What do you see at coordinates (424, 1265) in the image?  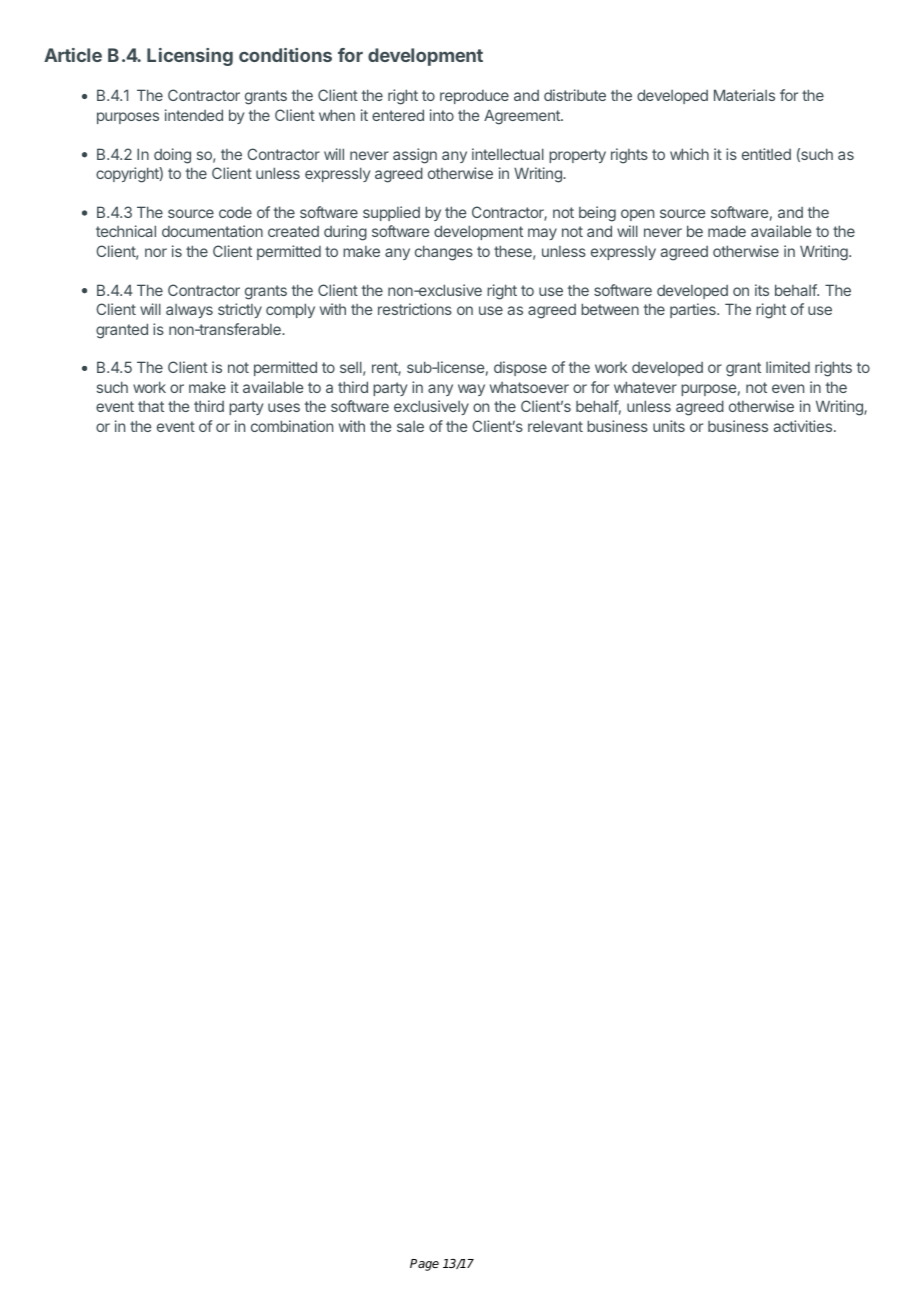 I see `Page` at bounding box center [424, 1265].
